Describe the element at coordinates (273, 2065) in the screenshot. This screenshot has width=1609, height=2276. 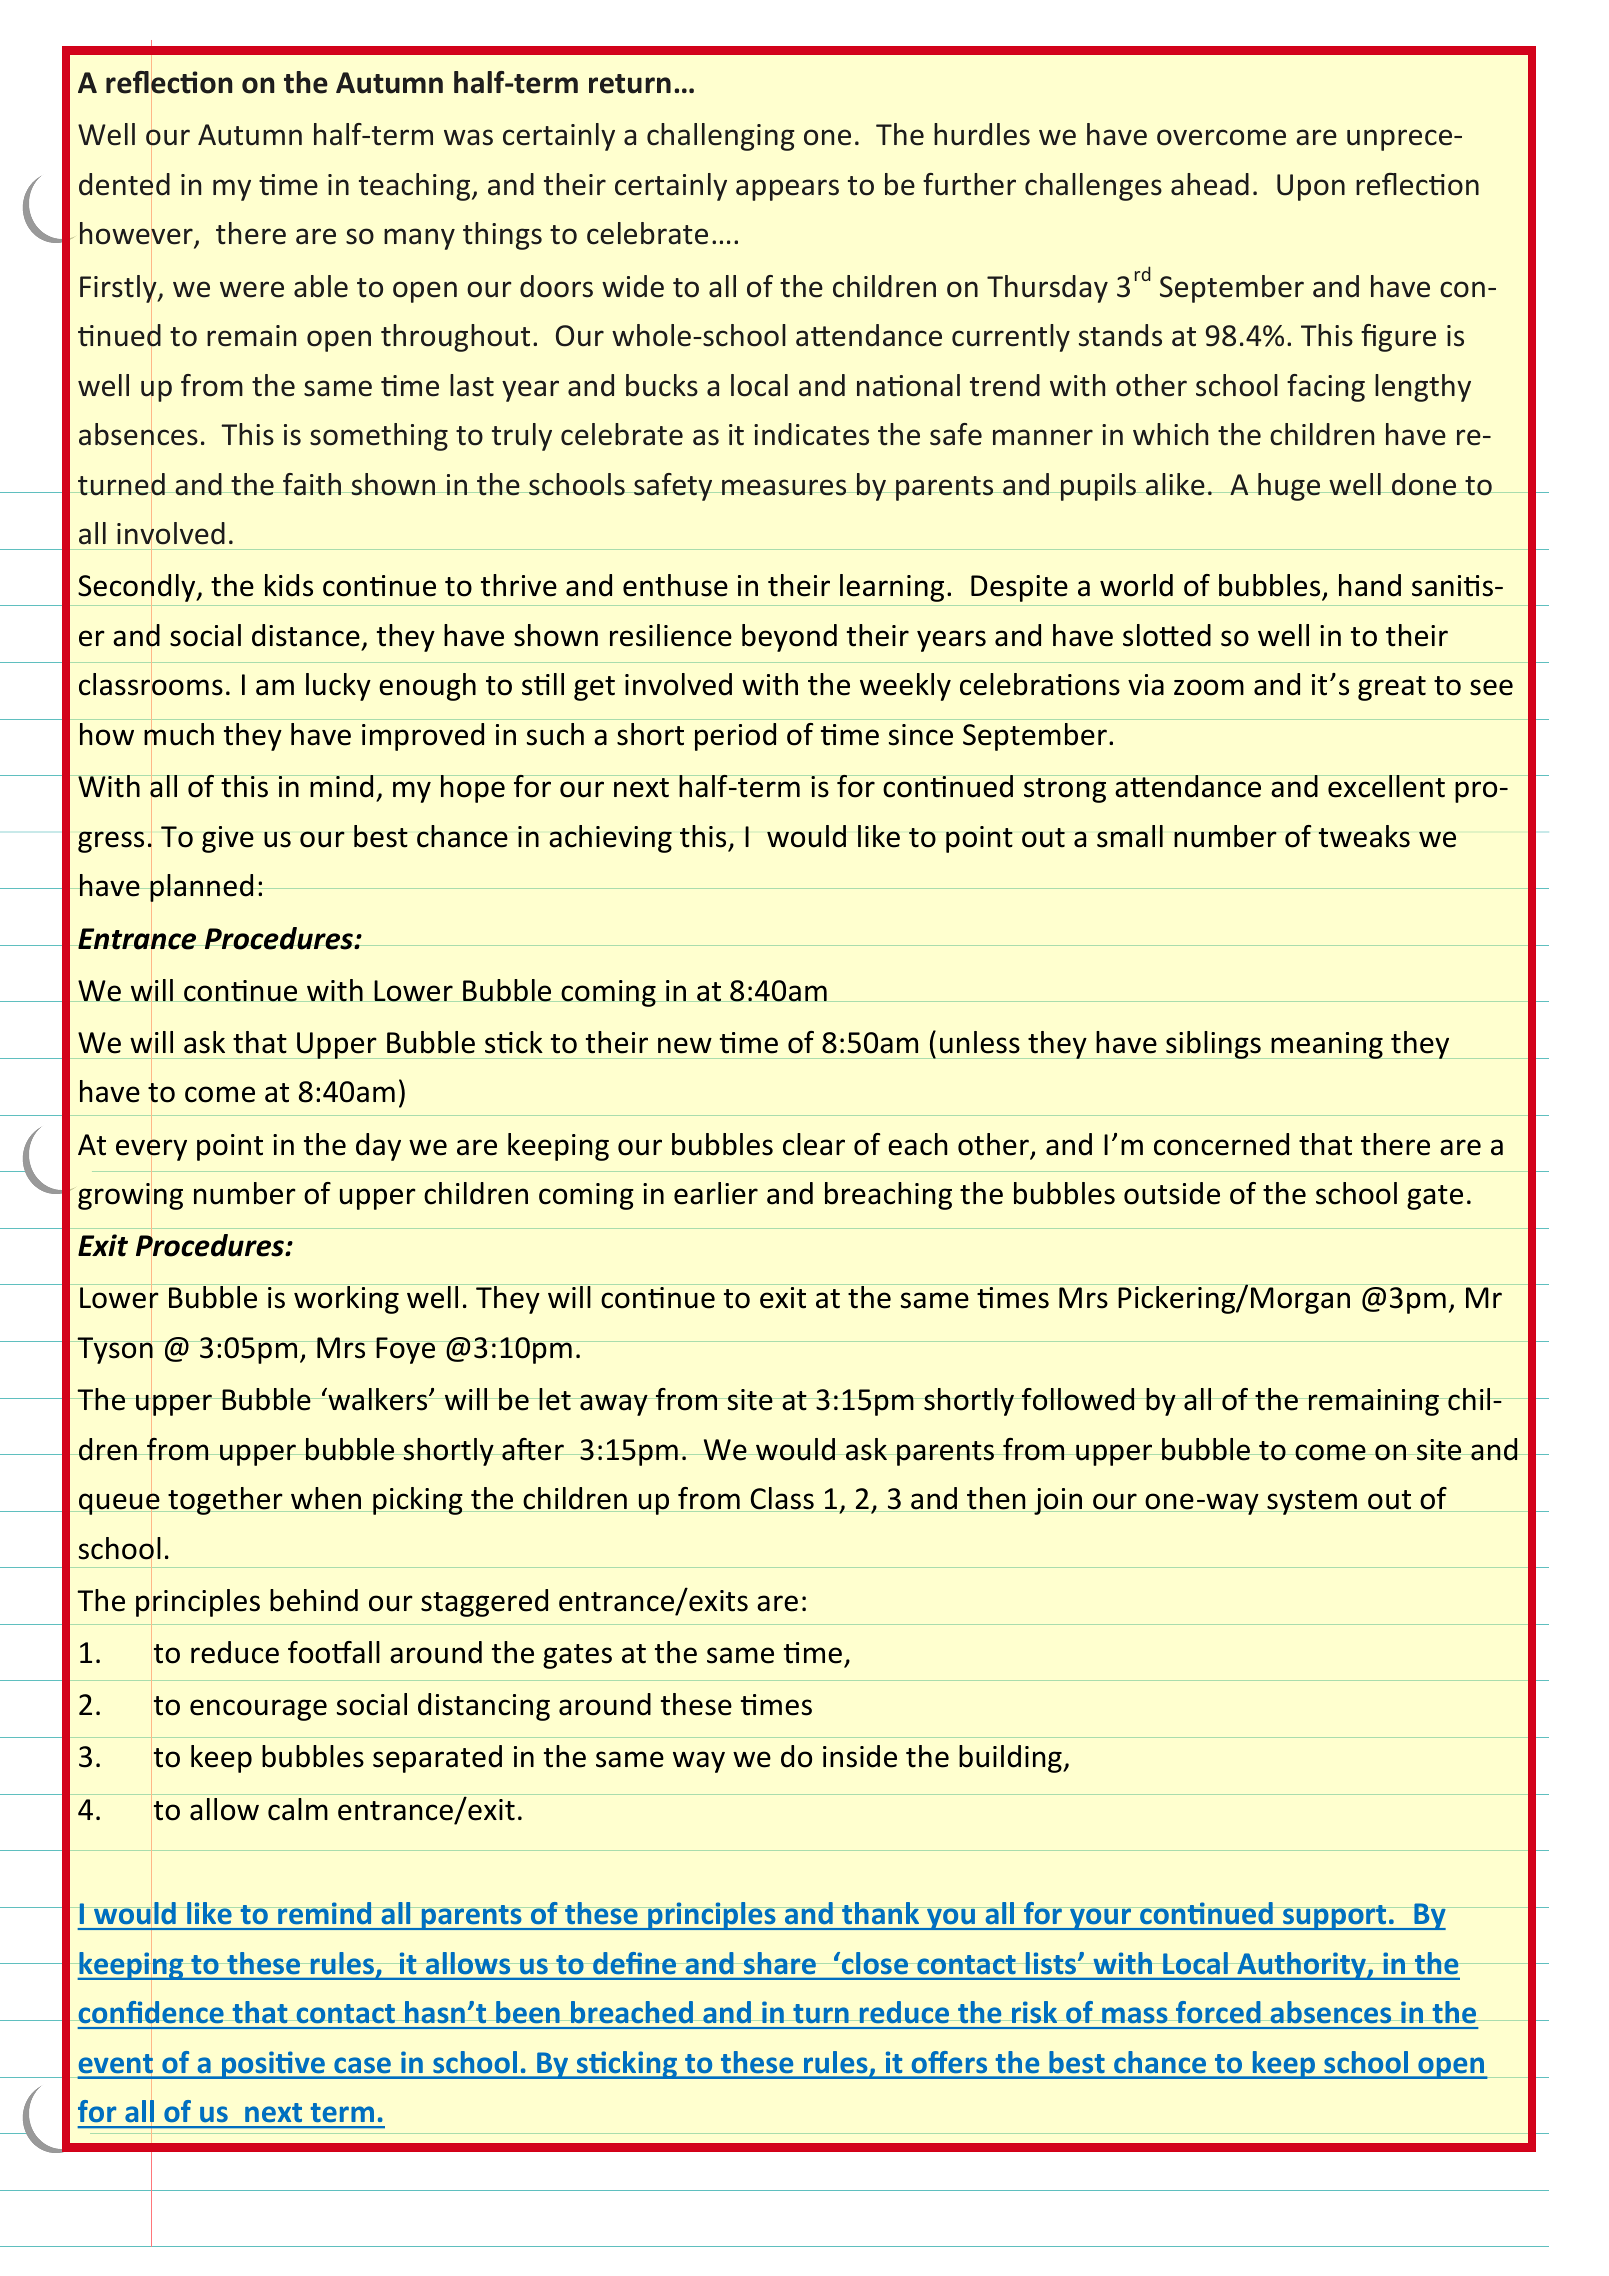
I see `positive` at that location.
